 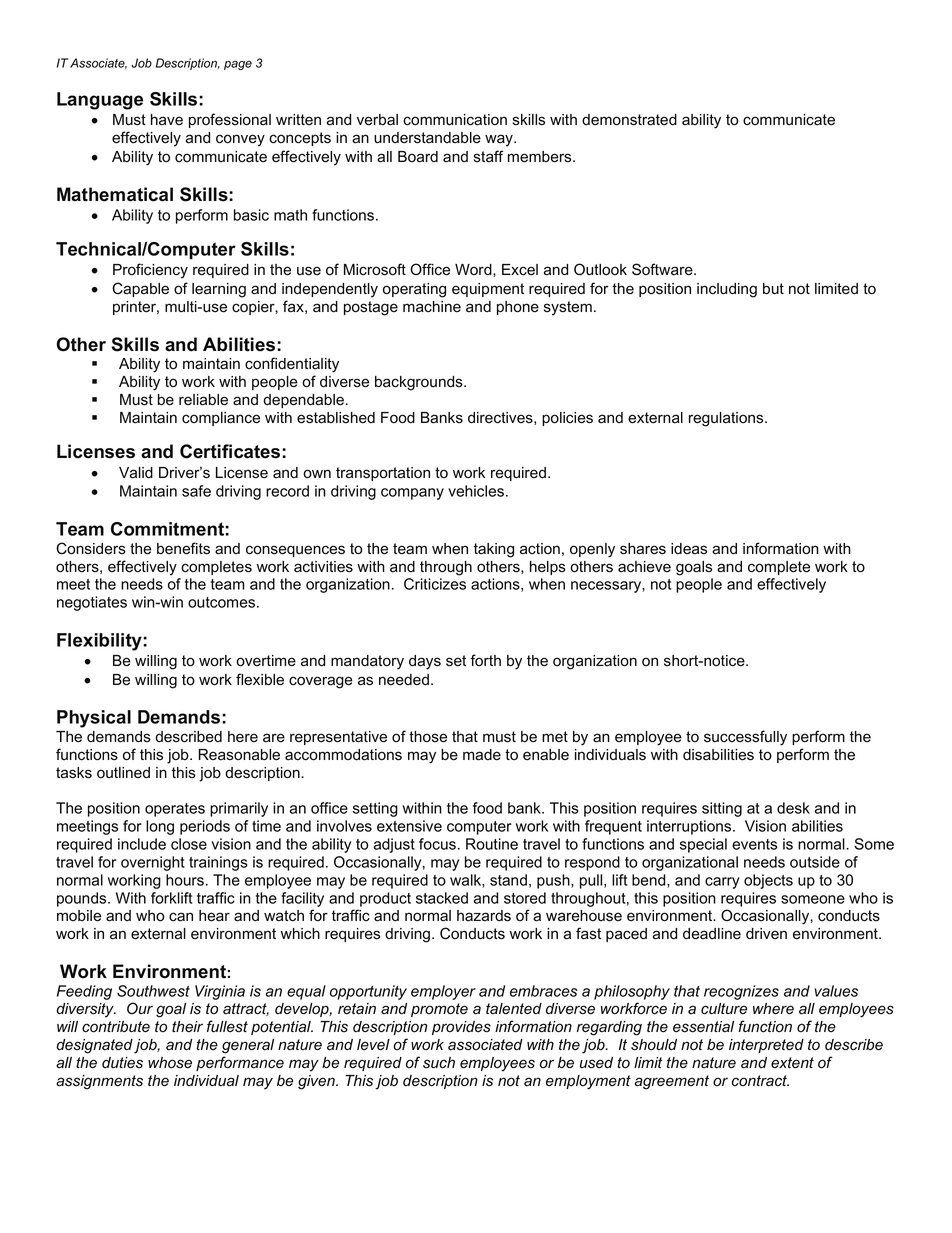 I want to click on demonstrated, so click(x=629, y=120).
